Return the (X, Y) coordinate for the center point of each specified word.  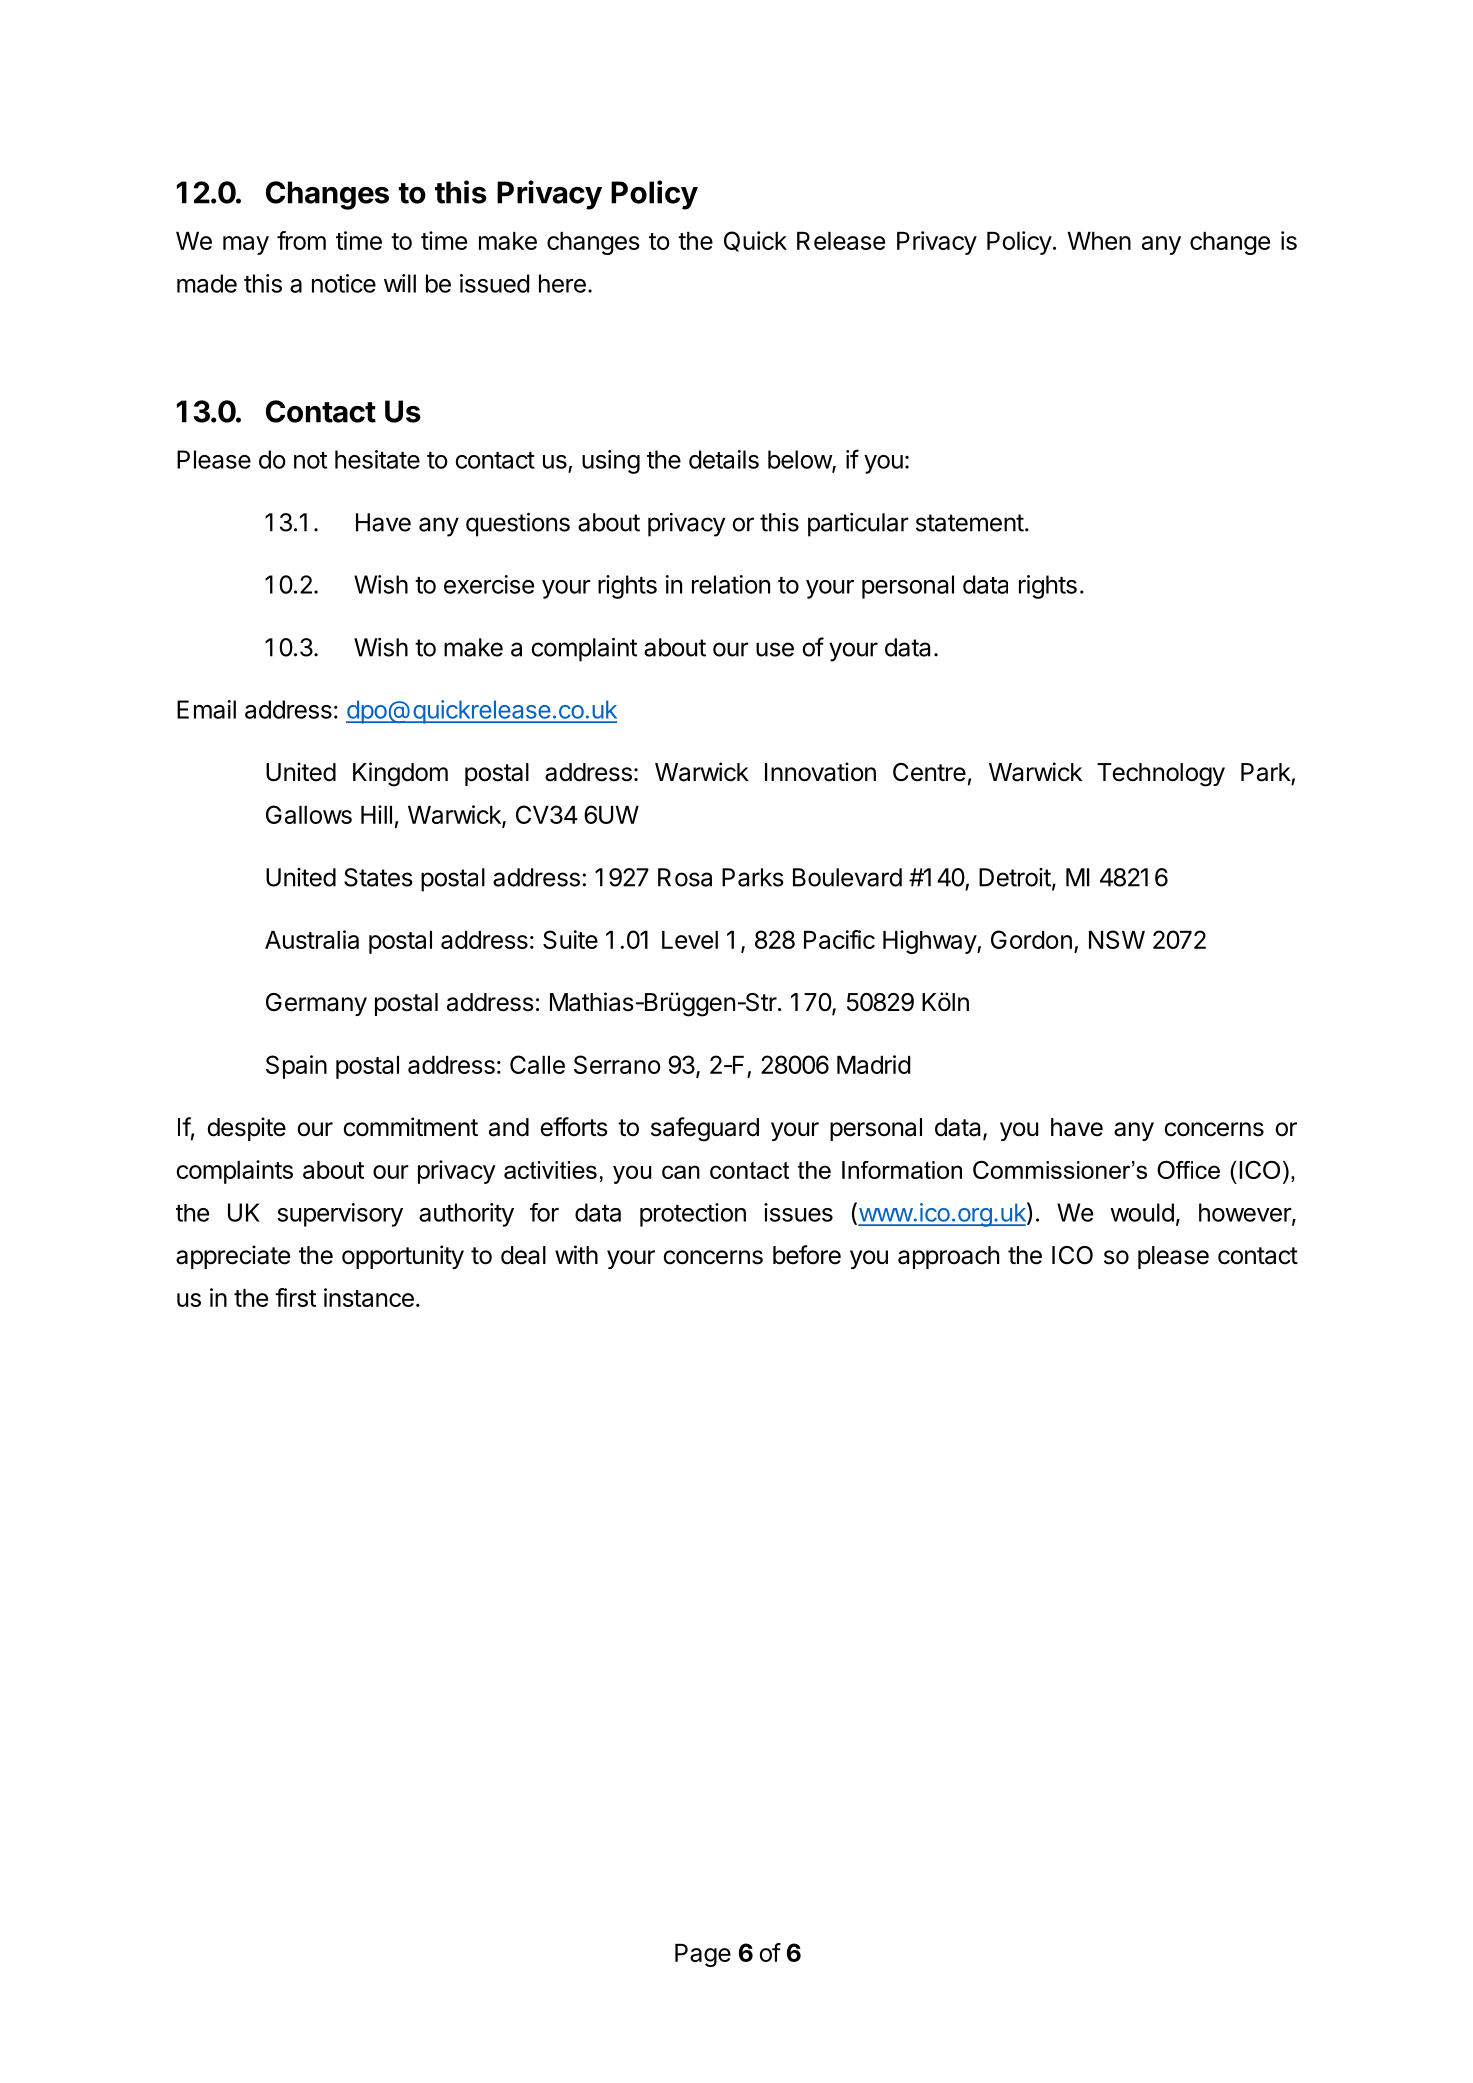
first (295, 1297)
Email (206, 709)
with (576, 1254)
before (807, 1255)
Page (703, 1955)
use (775, 649)
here (562, 283)
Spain (296, 1067)
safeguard (705, 1129)
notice (344, 283)
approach (948, 1257)
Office (1188, 1170)
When (1099, 241)
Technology (1161, 775)
